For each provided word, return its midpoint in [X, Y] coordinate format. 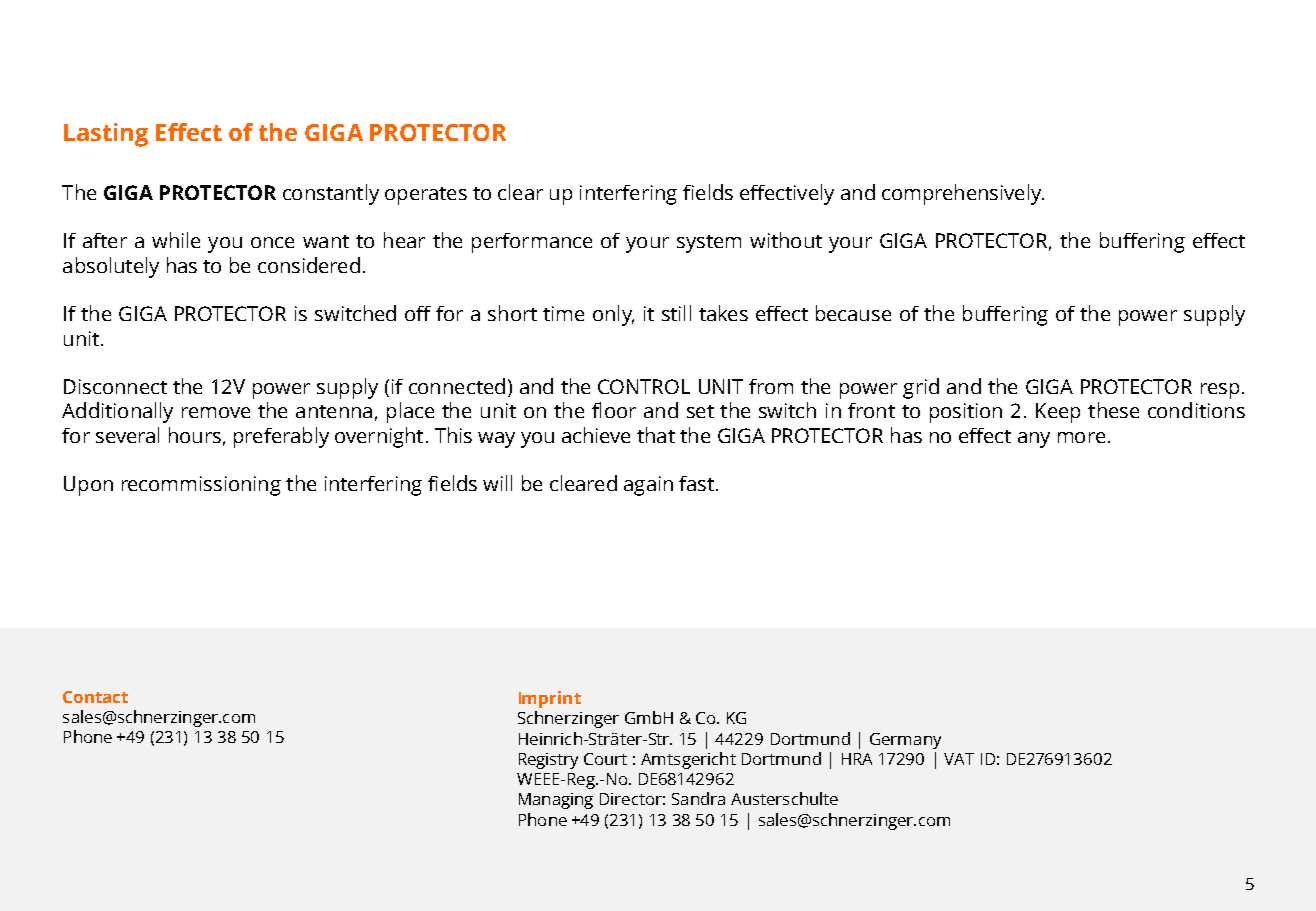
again [648, 486]
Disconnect [115, 386]
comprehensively [962, 194]
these [1113, 410]
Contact [95, 697]
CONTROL [644, 386]
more [1081, 437]
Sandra [698, 798]
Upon [88, 486]
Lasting [106, 135]
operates [426, 196]
